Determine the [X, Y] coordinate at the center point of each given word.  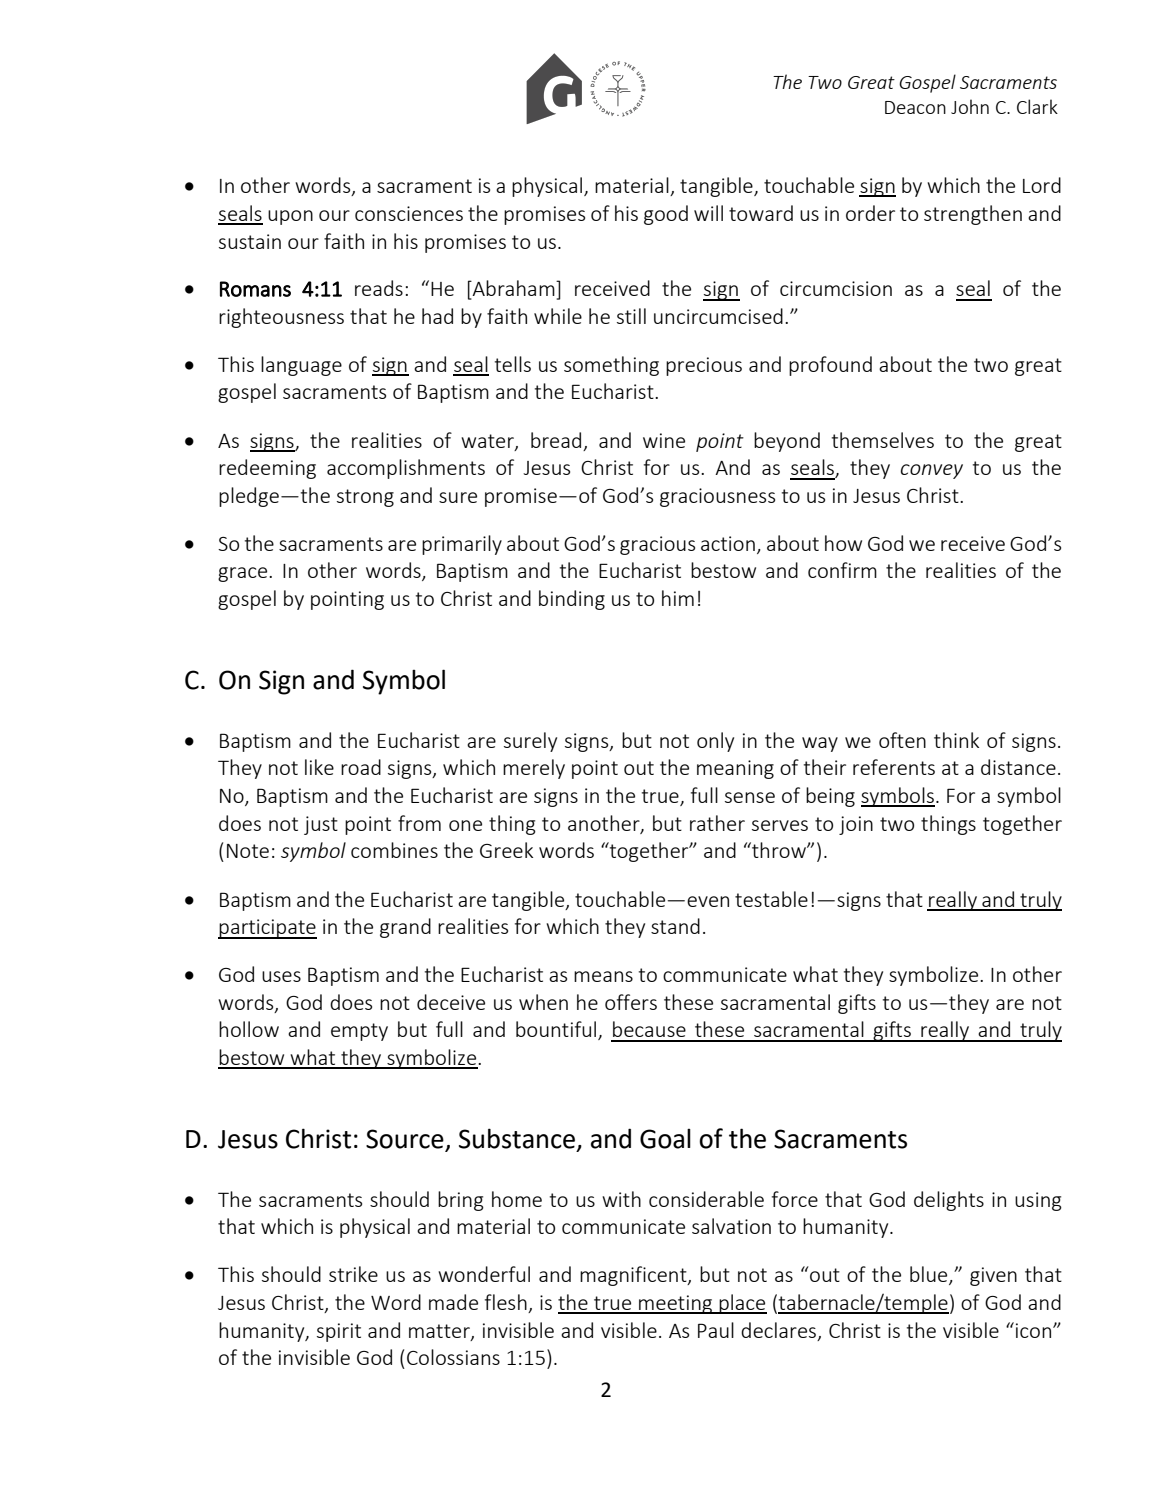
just [321, 825]
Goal [665, 1139]
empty [359, 1032]
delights [949, 1201]
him [678, 598]
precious [704, 366]
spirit [339, 1332]
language [301, 366]
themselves [883, 440]
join [856, 825]
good [666, 215]
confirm [842, 570]
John [970, 106]
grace [244, 574]
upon [290, 217]
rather [717, 823]
